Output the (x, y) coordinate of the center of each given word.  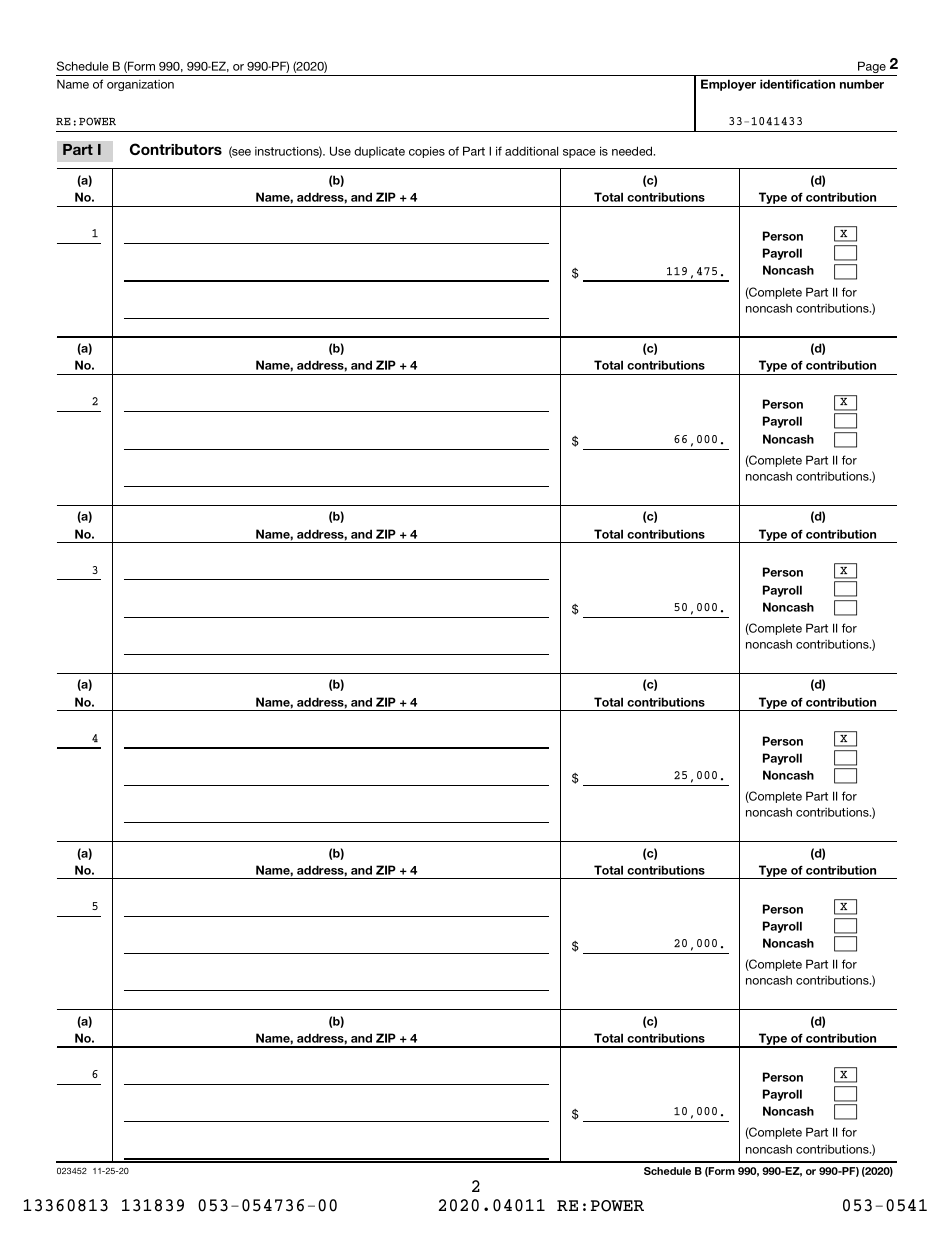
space (579, 153)
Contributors (176, 149)
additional (531, 151)
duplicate (379, 152)
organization (140, 85)
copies (427, 152)
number (862, 84)
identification (797, 84)
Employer (728, 85)
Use (340, 151)
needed (633, 151)
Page (872, 68)
